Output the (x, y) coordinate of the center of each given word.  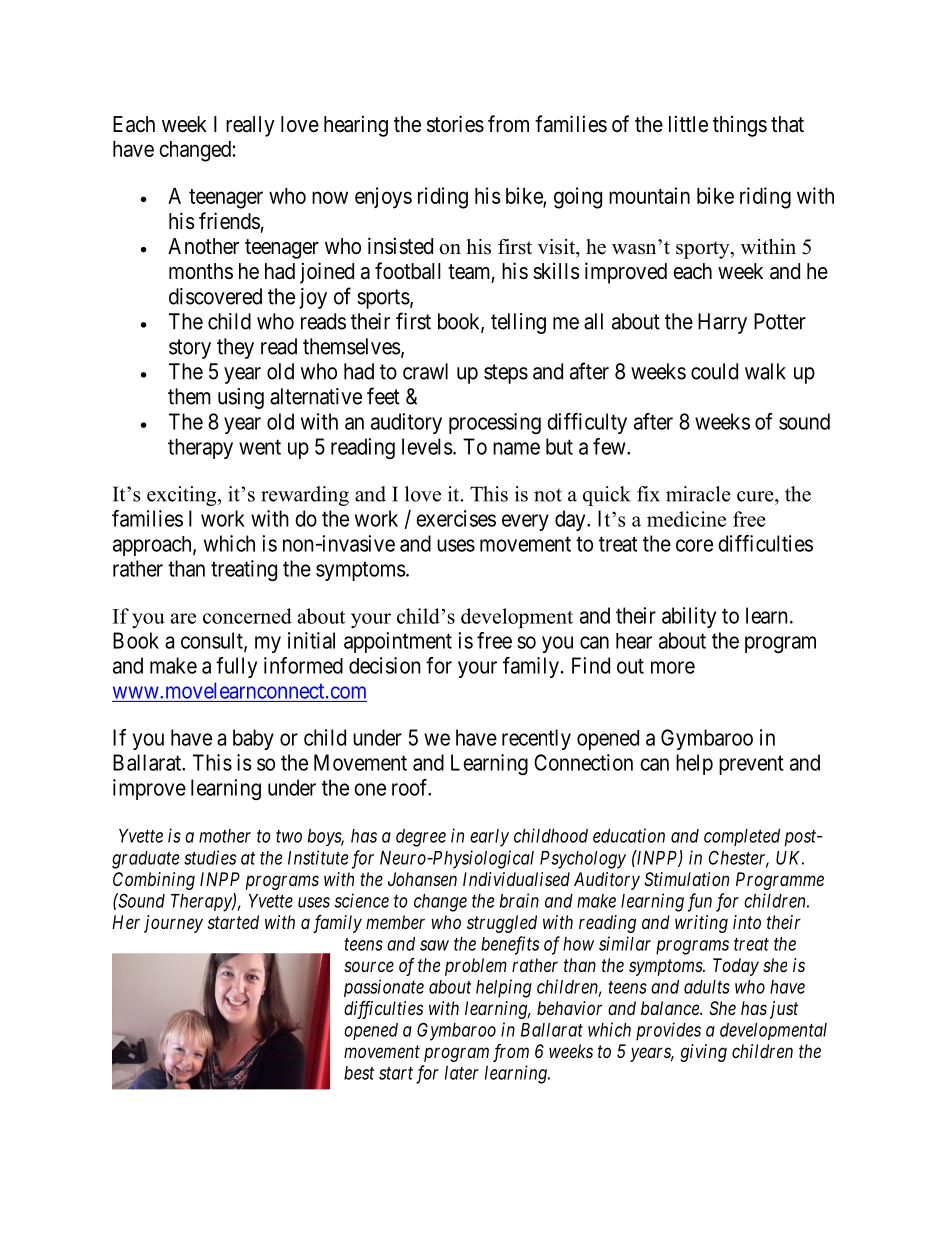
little (688, 124)
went (260, 447)
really (250, 126)
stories (455, 124)
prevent (751, 765)
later (462, 1073)
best (359, 1073)
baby (253, 739)
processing (495, 423)
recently (536, 739)
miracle (698, 494)
